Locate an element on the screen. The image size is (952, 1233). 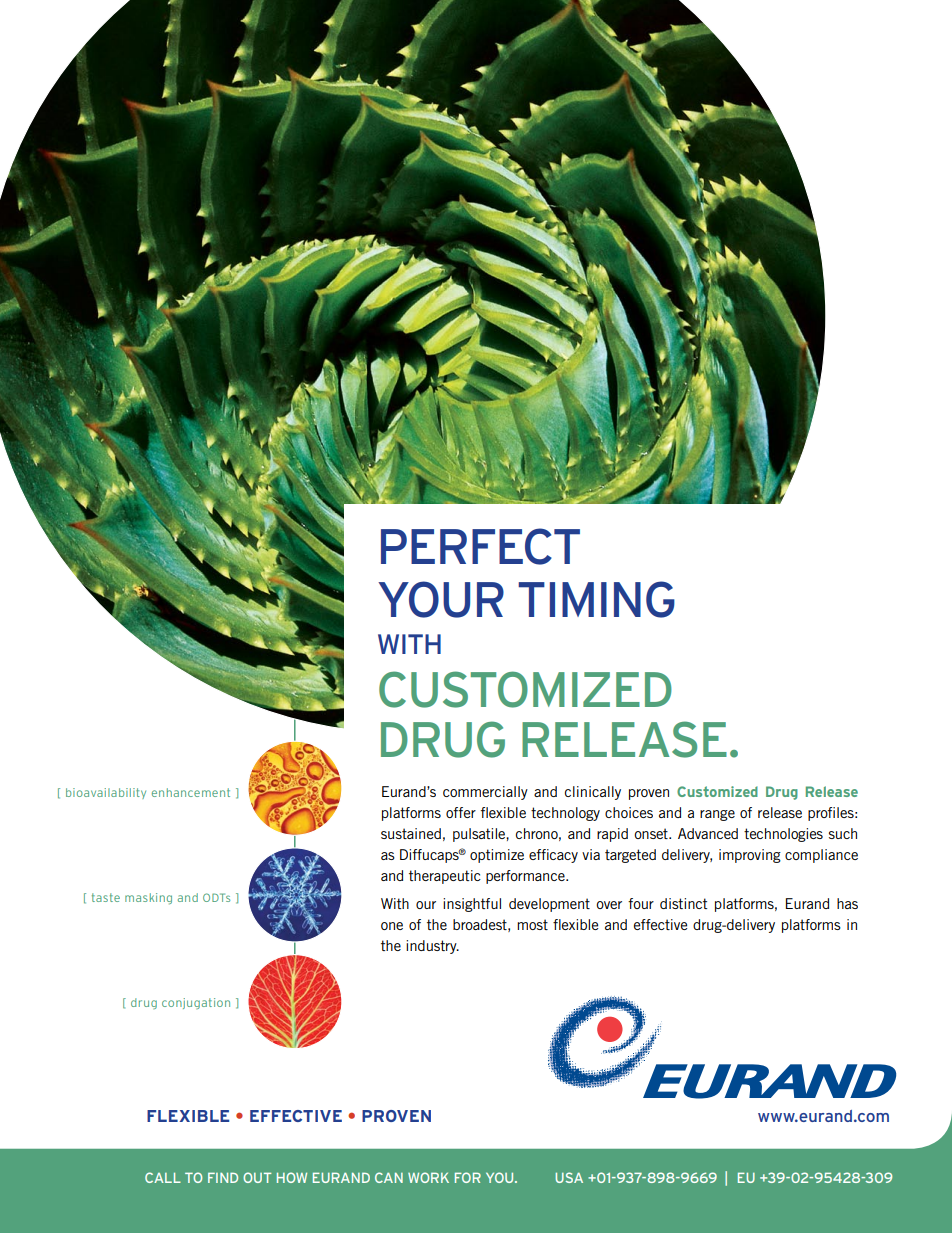
TIMING is located at coordinates (596, 599).
